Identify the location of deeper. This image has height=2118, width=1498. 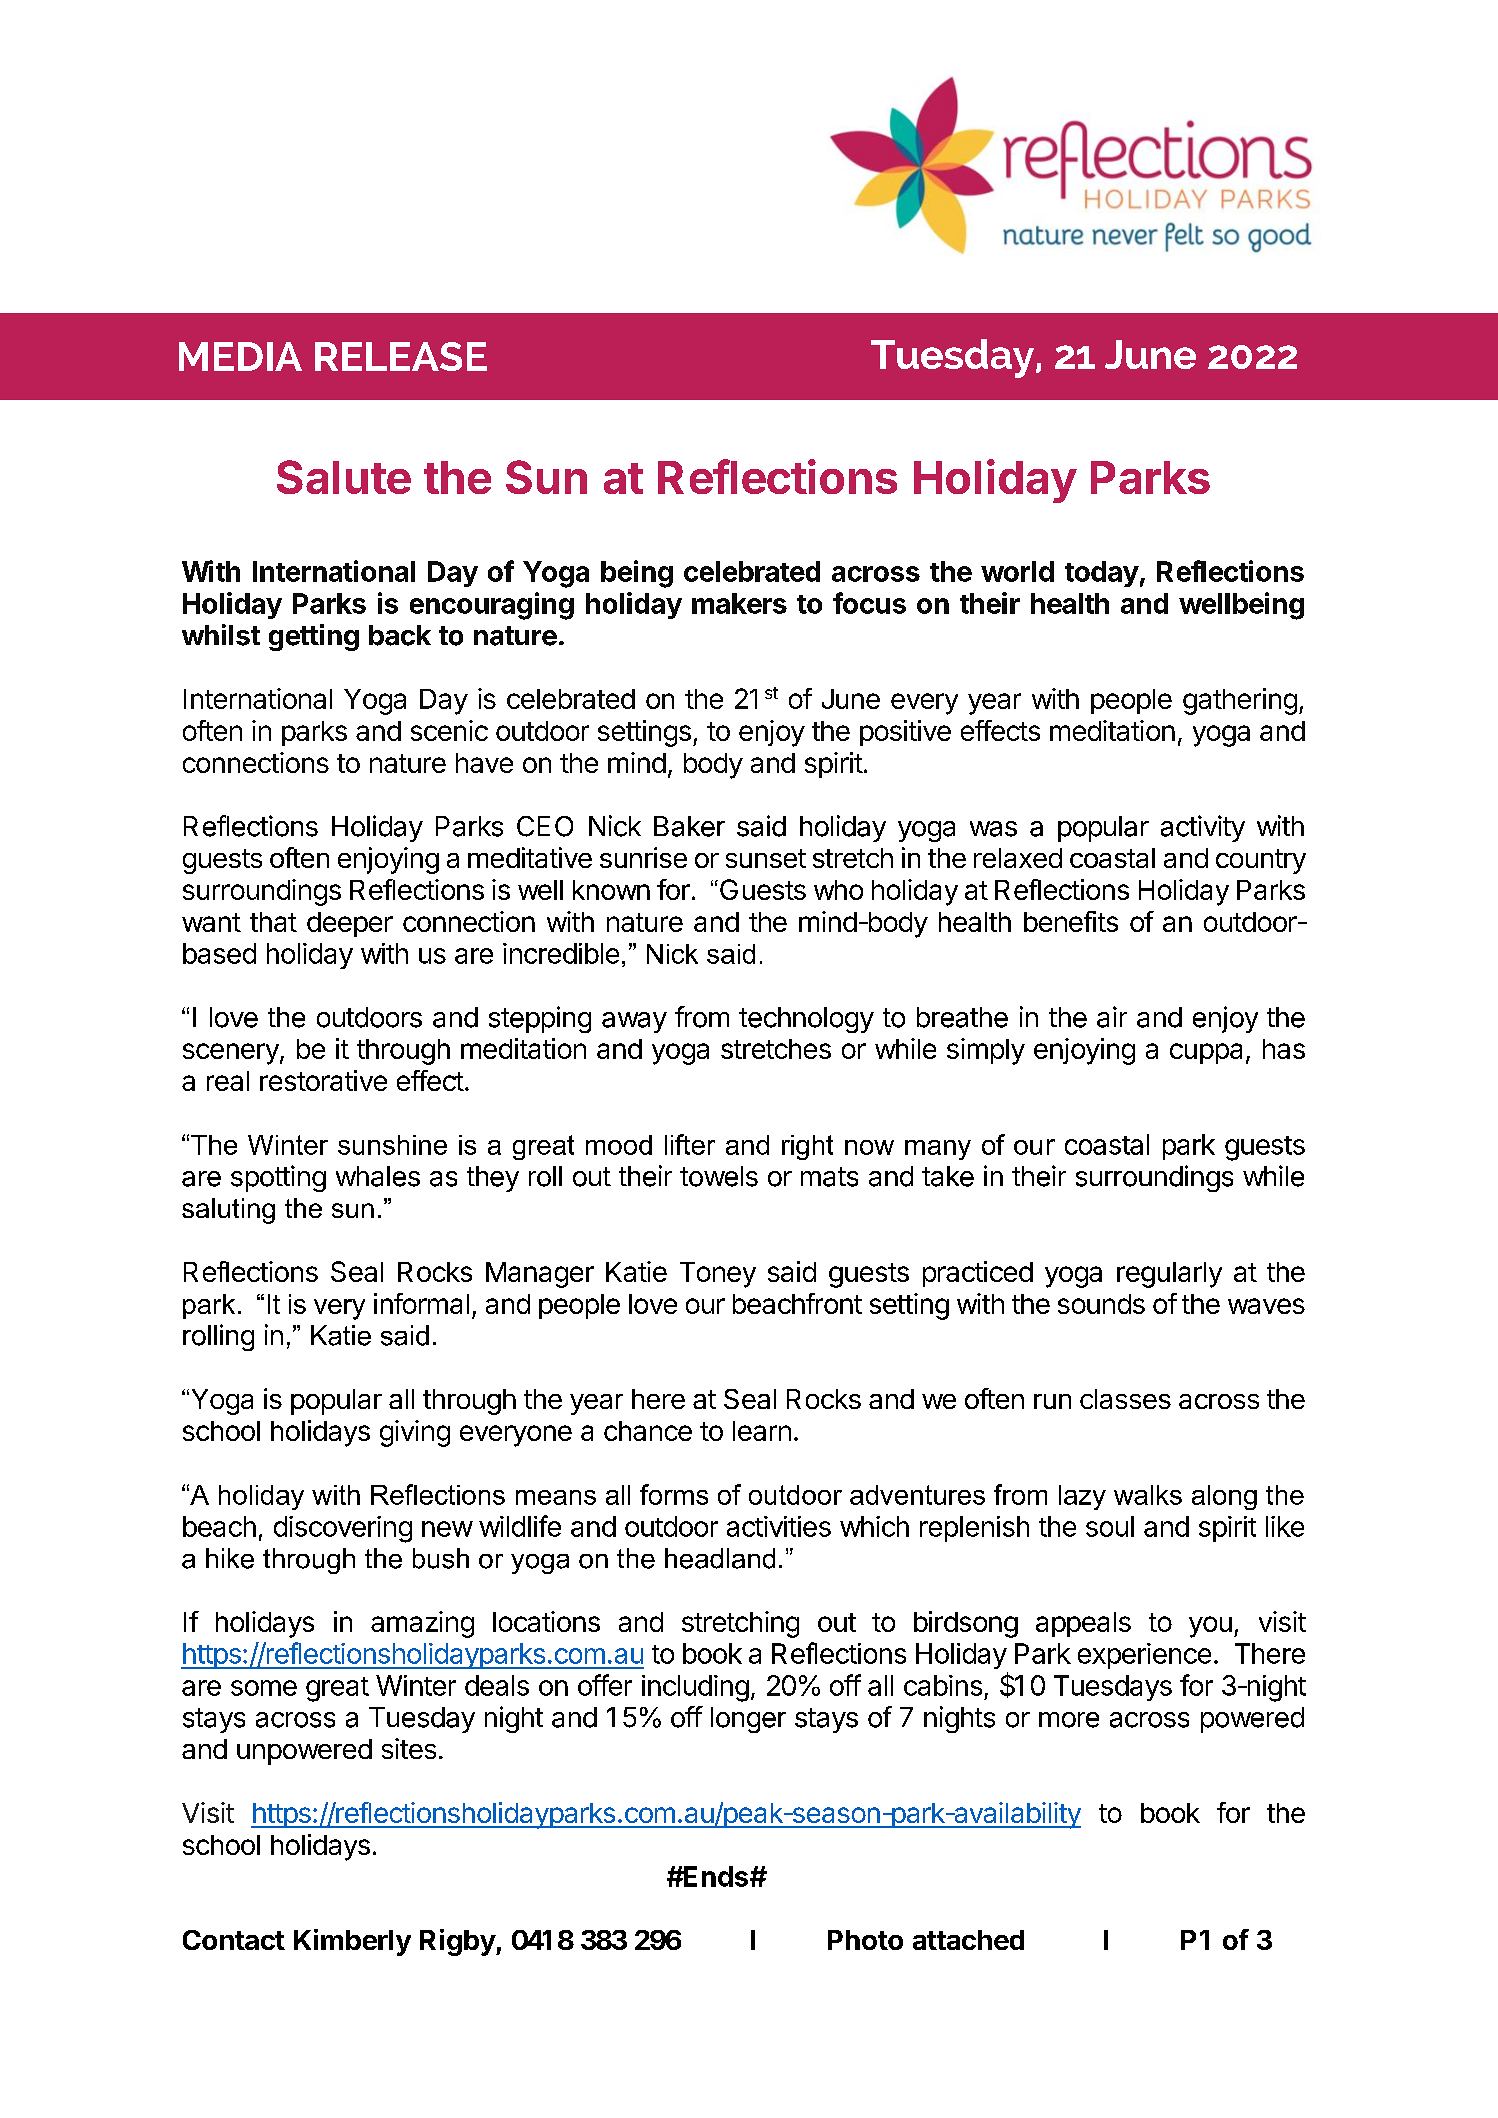
(350, 924).
